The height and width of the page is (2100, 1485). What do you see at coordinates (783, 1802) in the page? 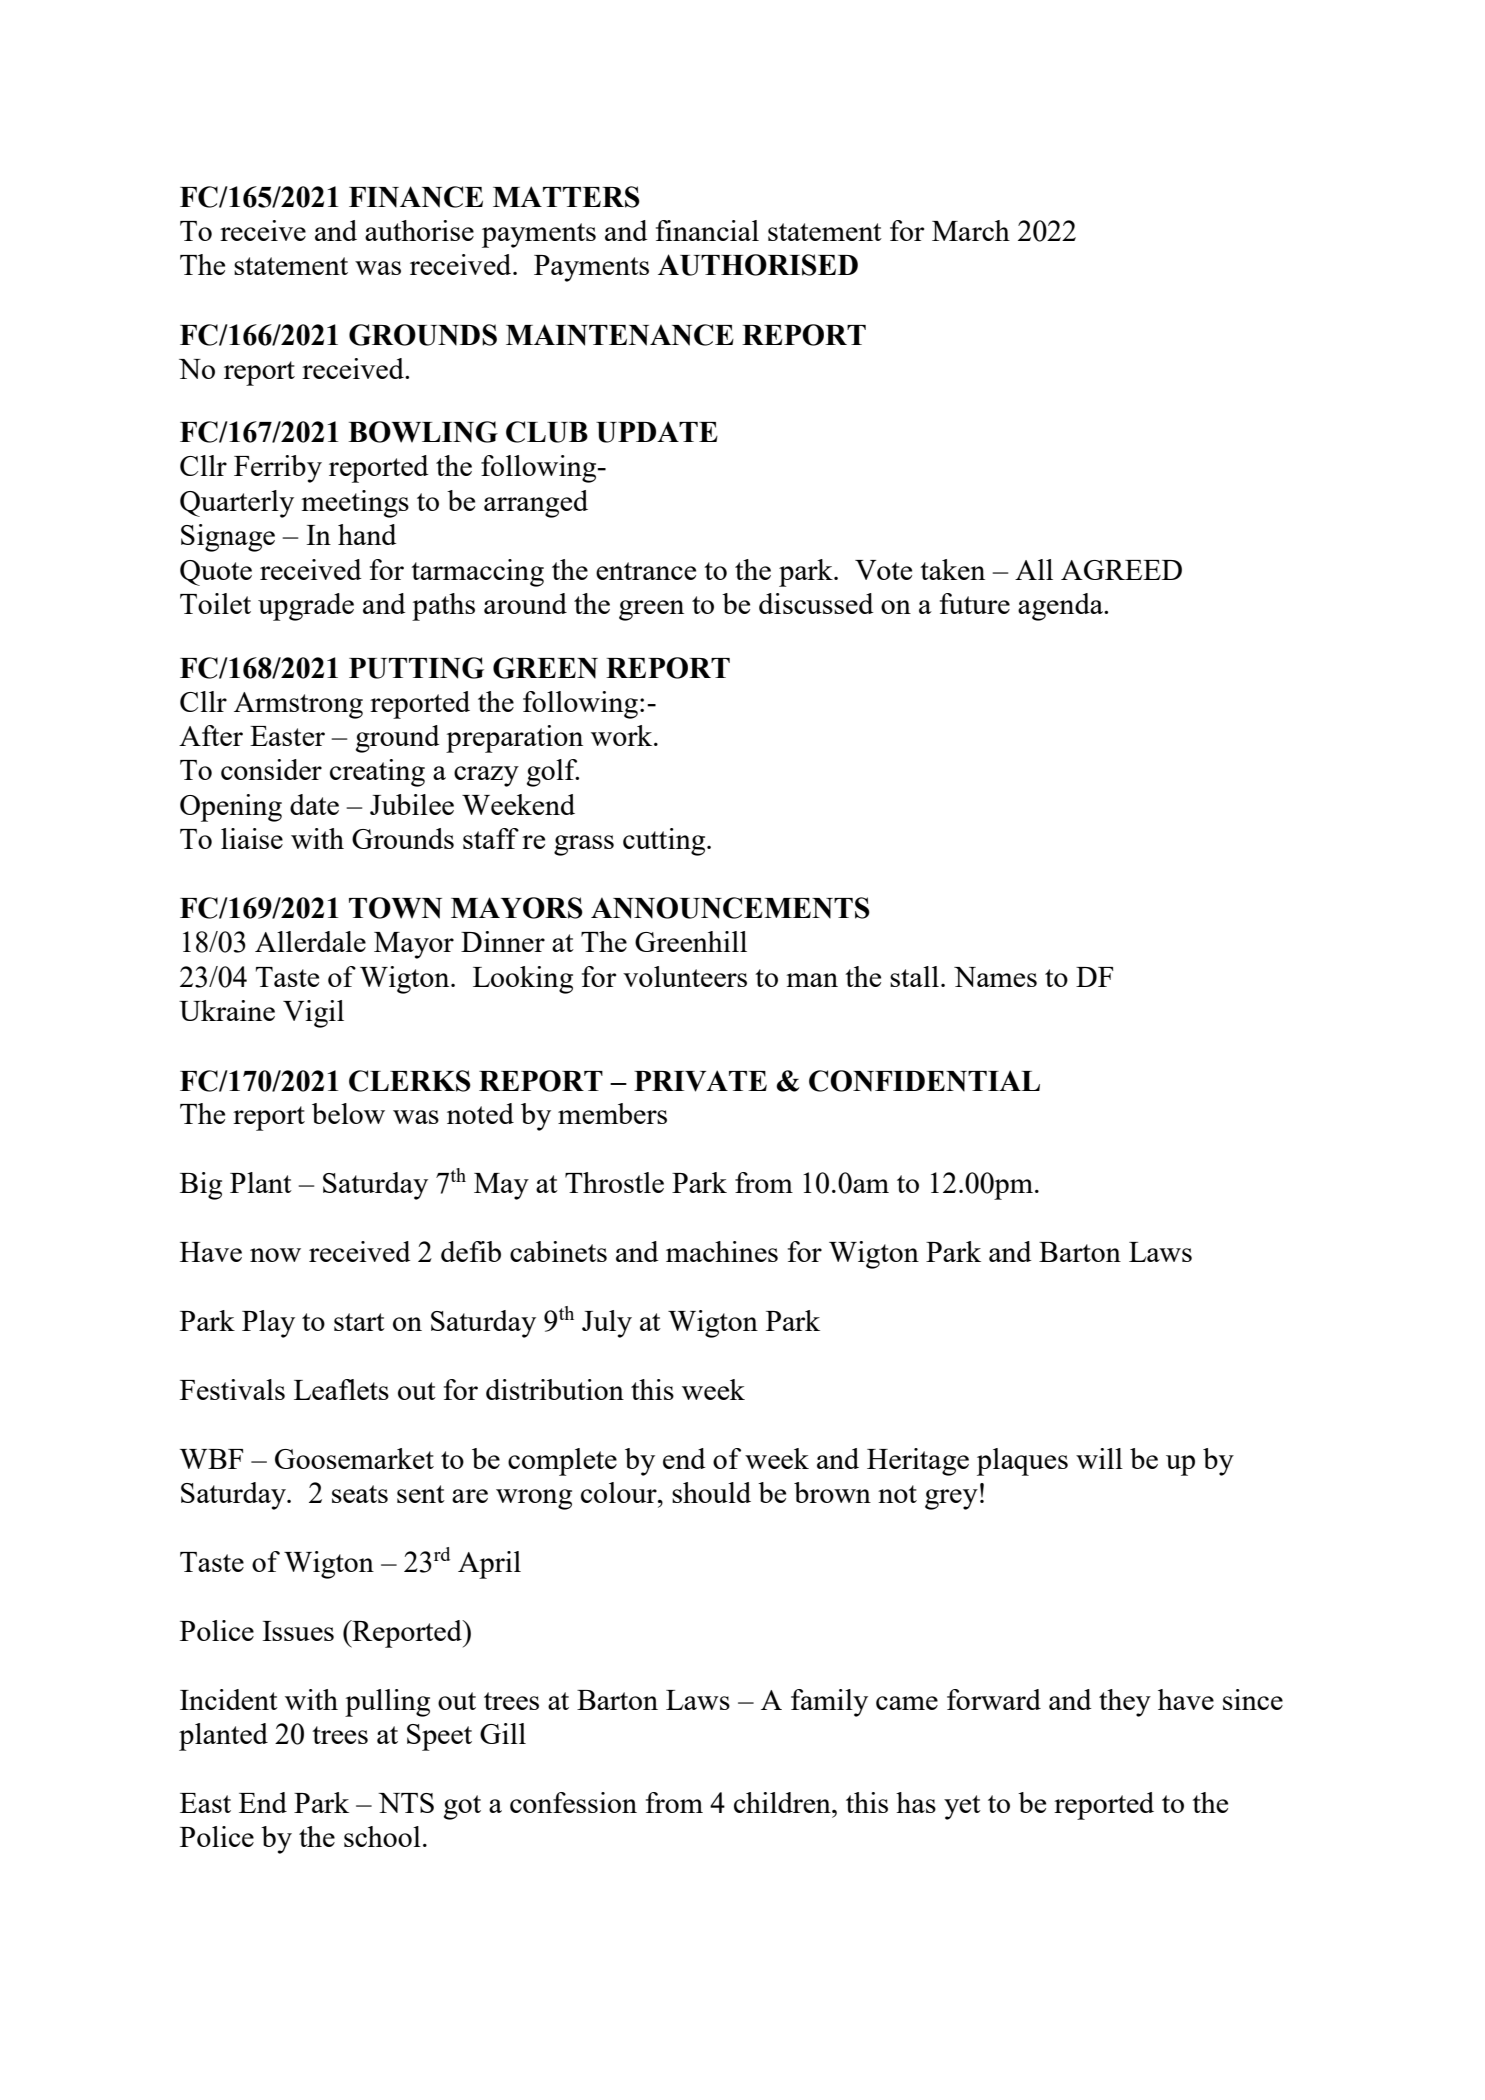
I see `children` at bounding box center [783, 1802].
